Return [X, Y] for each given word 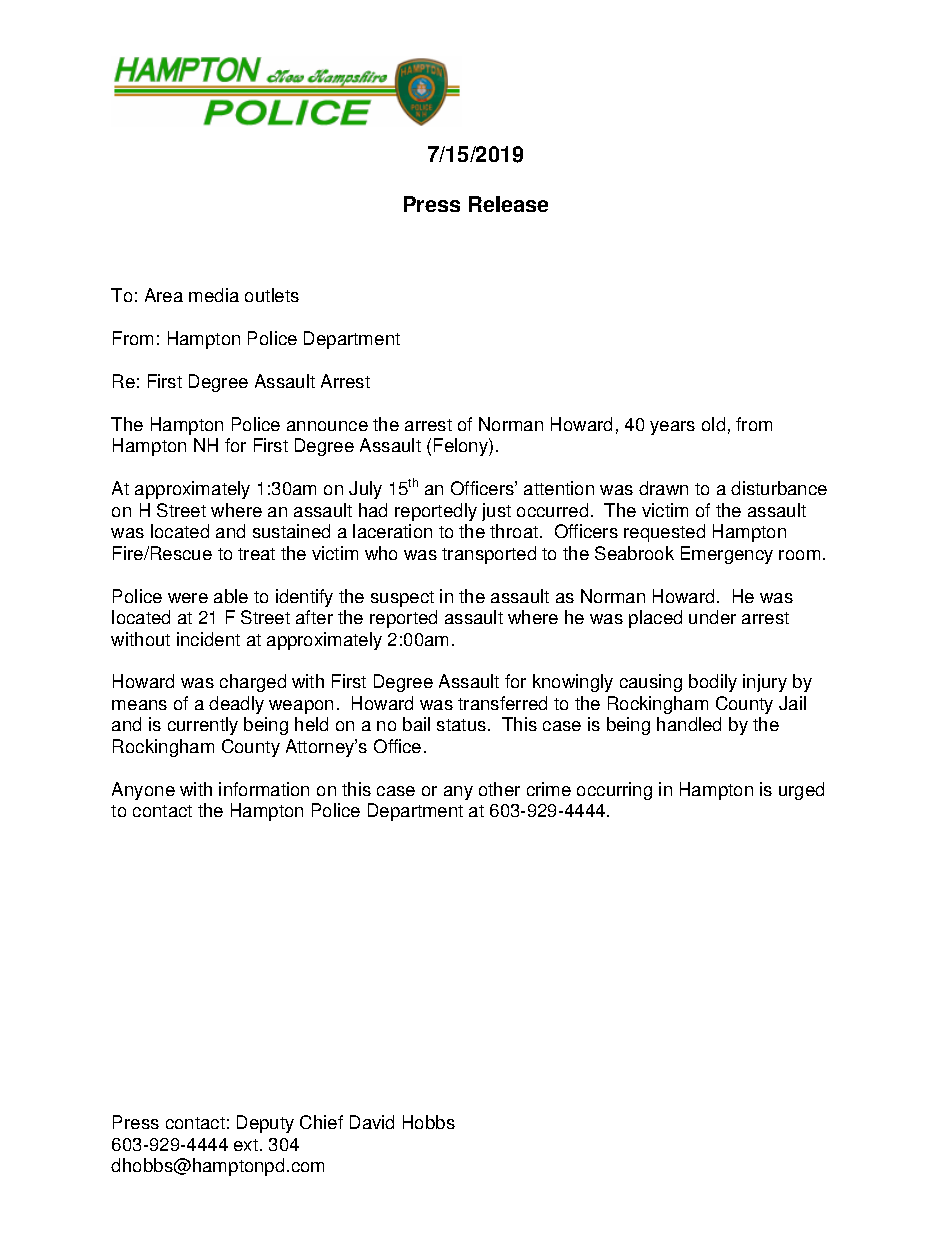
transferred [502, 703]
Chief [321, 1122]
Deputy [265, 1124]
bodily [713, 683]
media [214, 295]
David [372, 1122]
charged [253, 683]
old [713, 424]
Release [508, 204]
